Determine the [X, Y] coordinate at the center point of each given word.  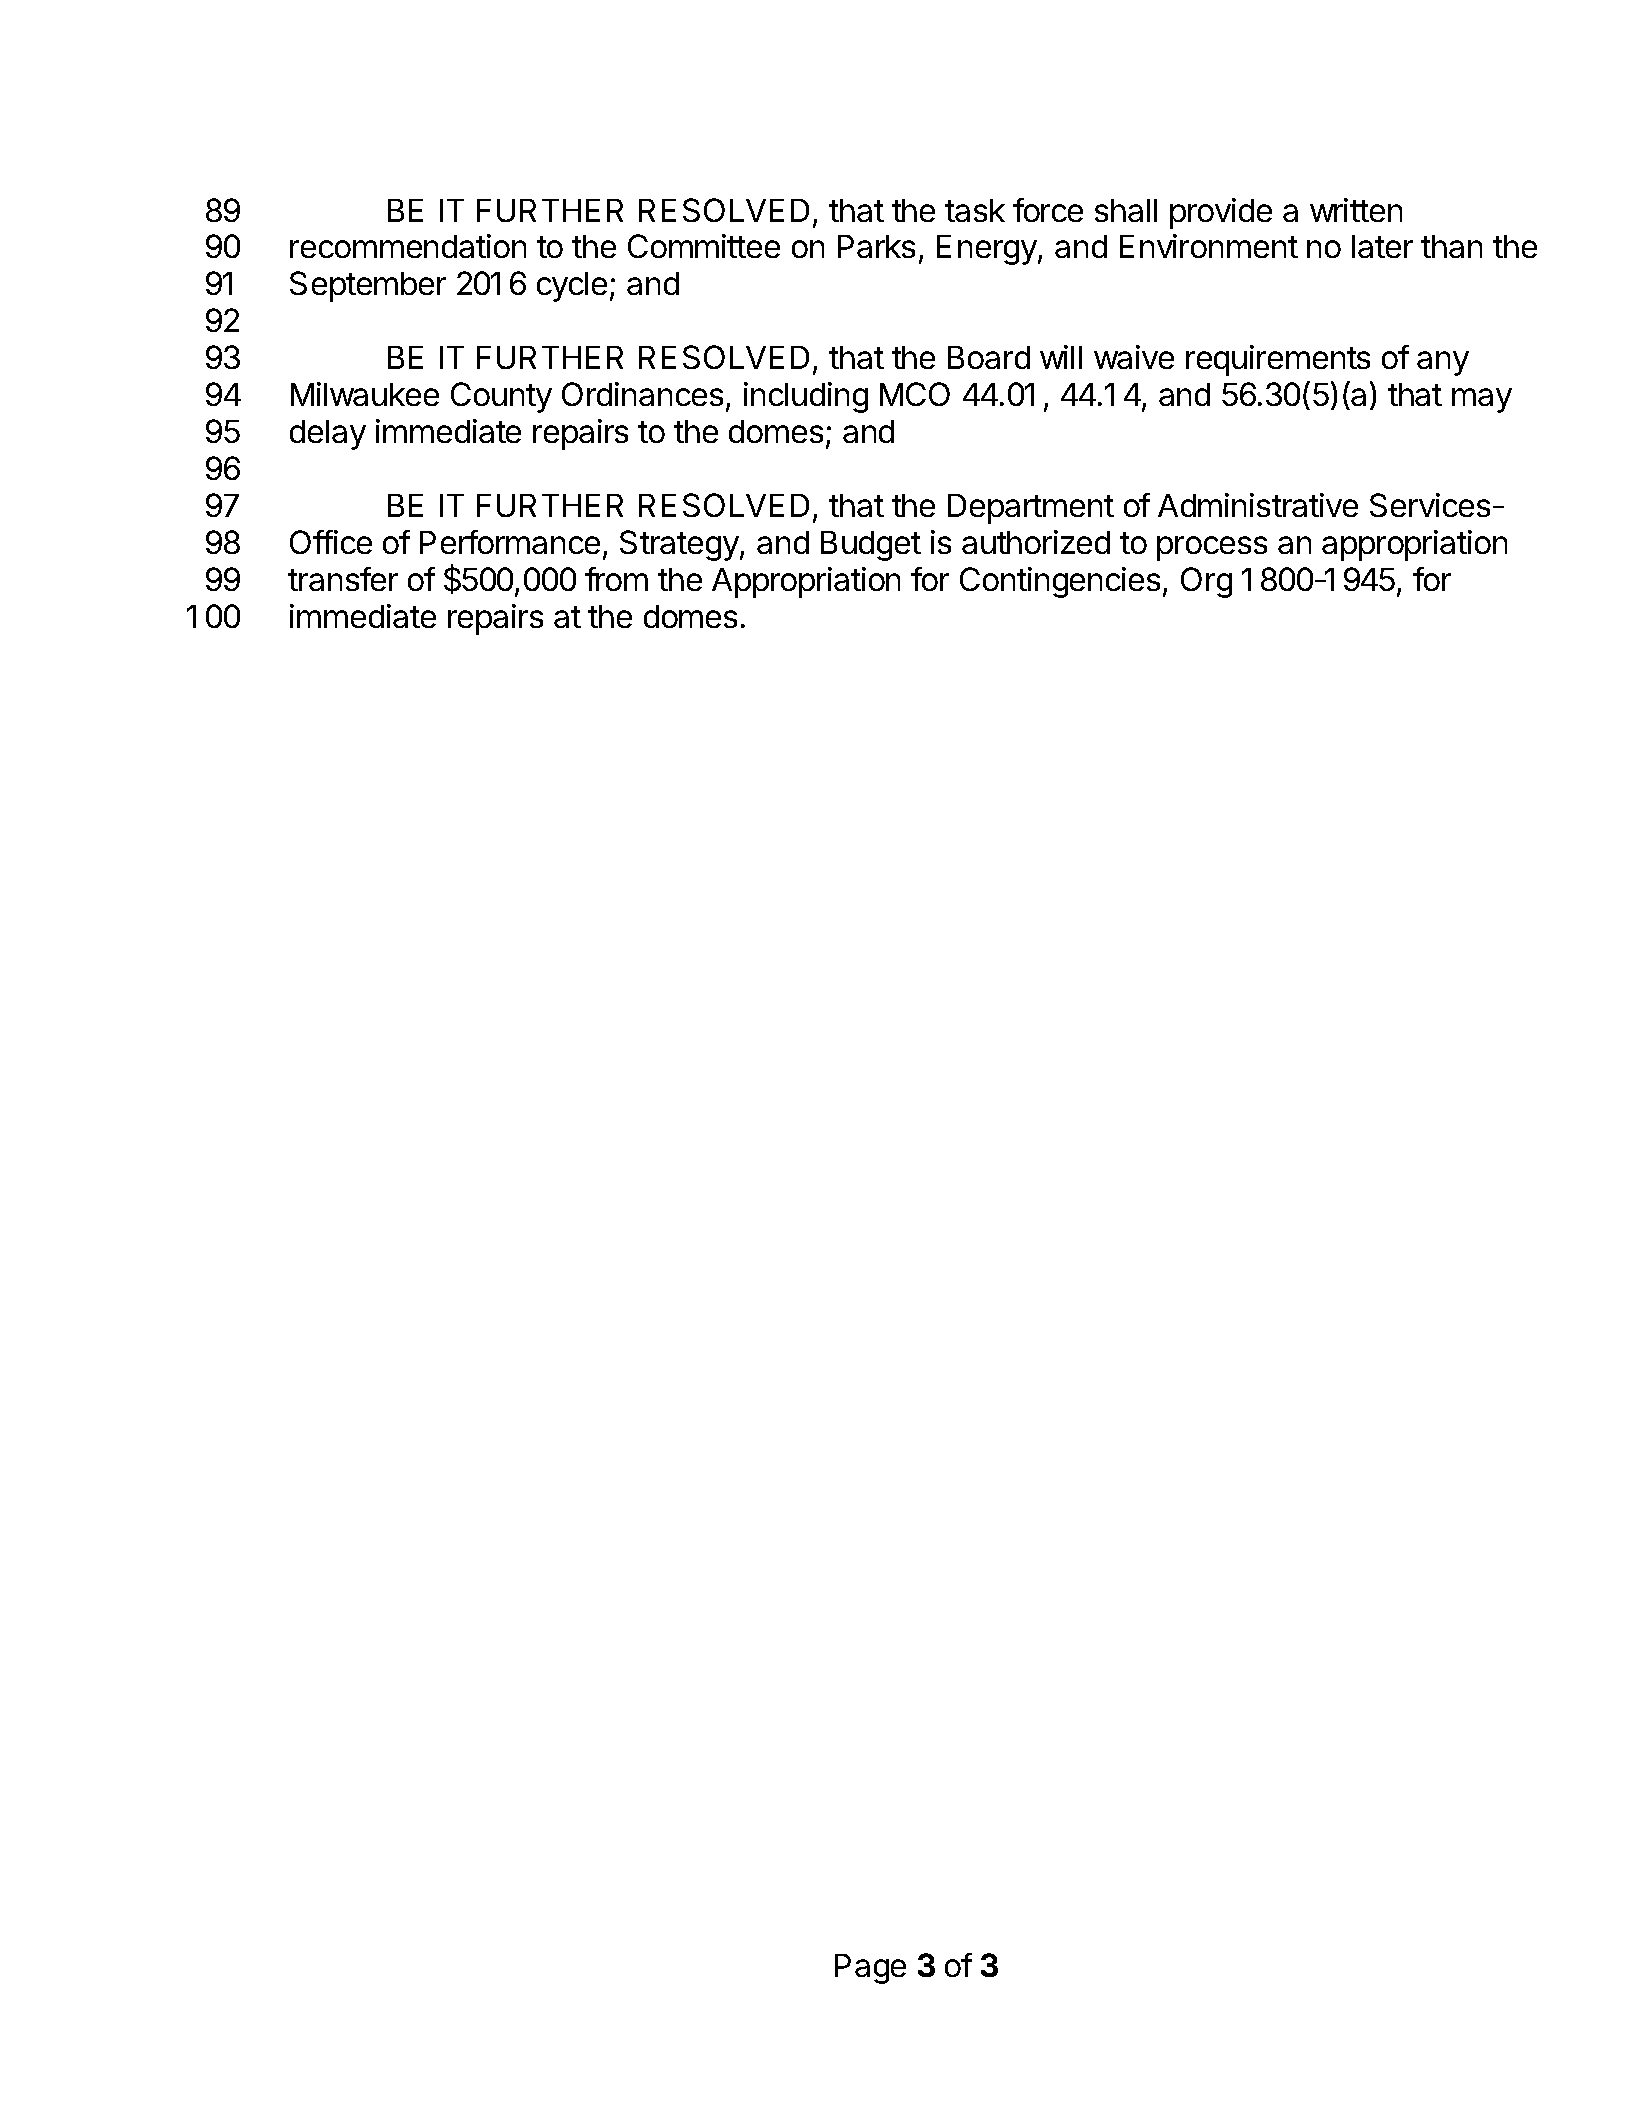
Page [870, 1969]
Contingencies [1060, 582]
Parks [876, 246]
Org [1206, 582]
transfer [343, 579]
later [1382, 246]
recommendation [408, 246]
